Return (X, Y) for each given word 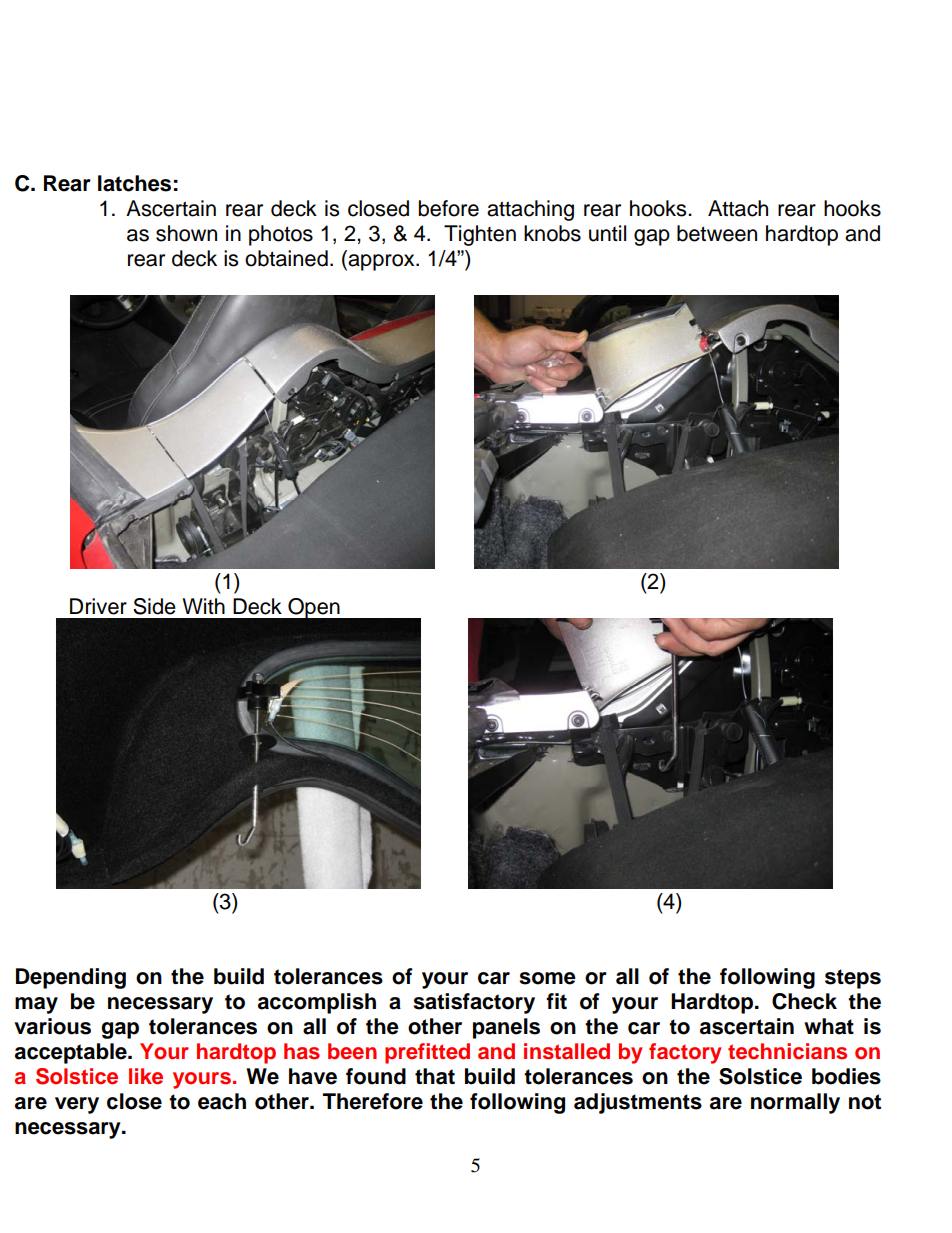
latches (134, 183)
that (435, 1076)
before (449, 208)
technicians (787, 1051)
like (146, 1076)
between (717, 233)
